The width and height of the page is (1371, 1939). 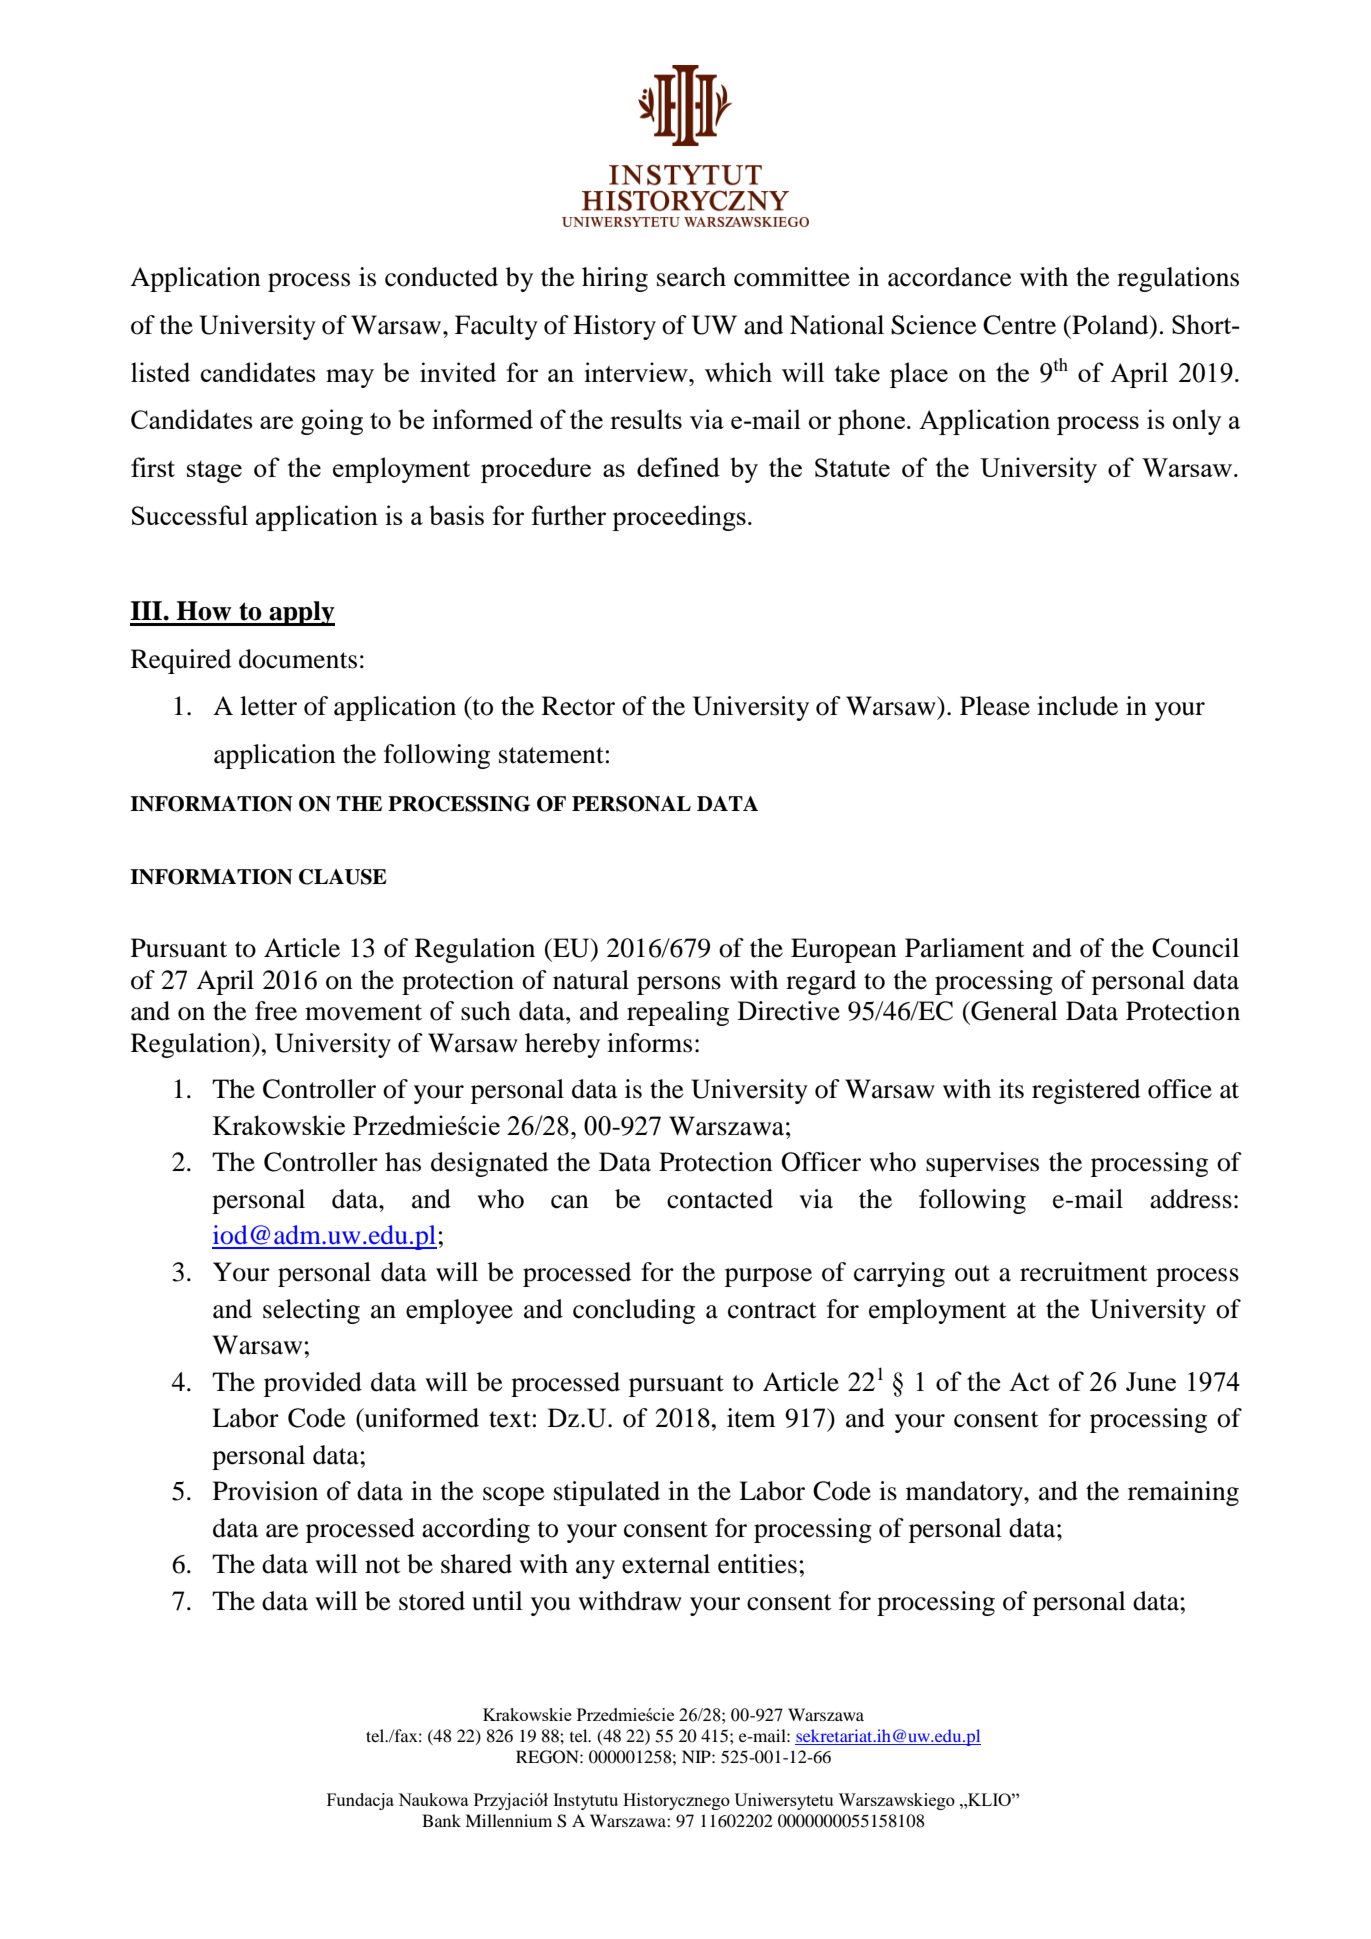 What do you see at coordinates (1183, 1493) in the page?
I see `remaining` at bounding box center [1183, 1493].
